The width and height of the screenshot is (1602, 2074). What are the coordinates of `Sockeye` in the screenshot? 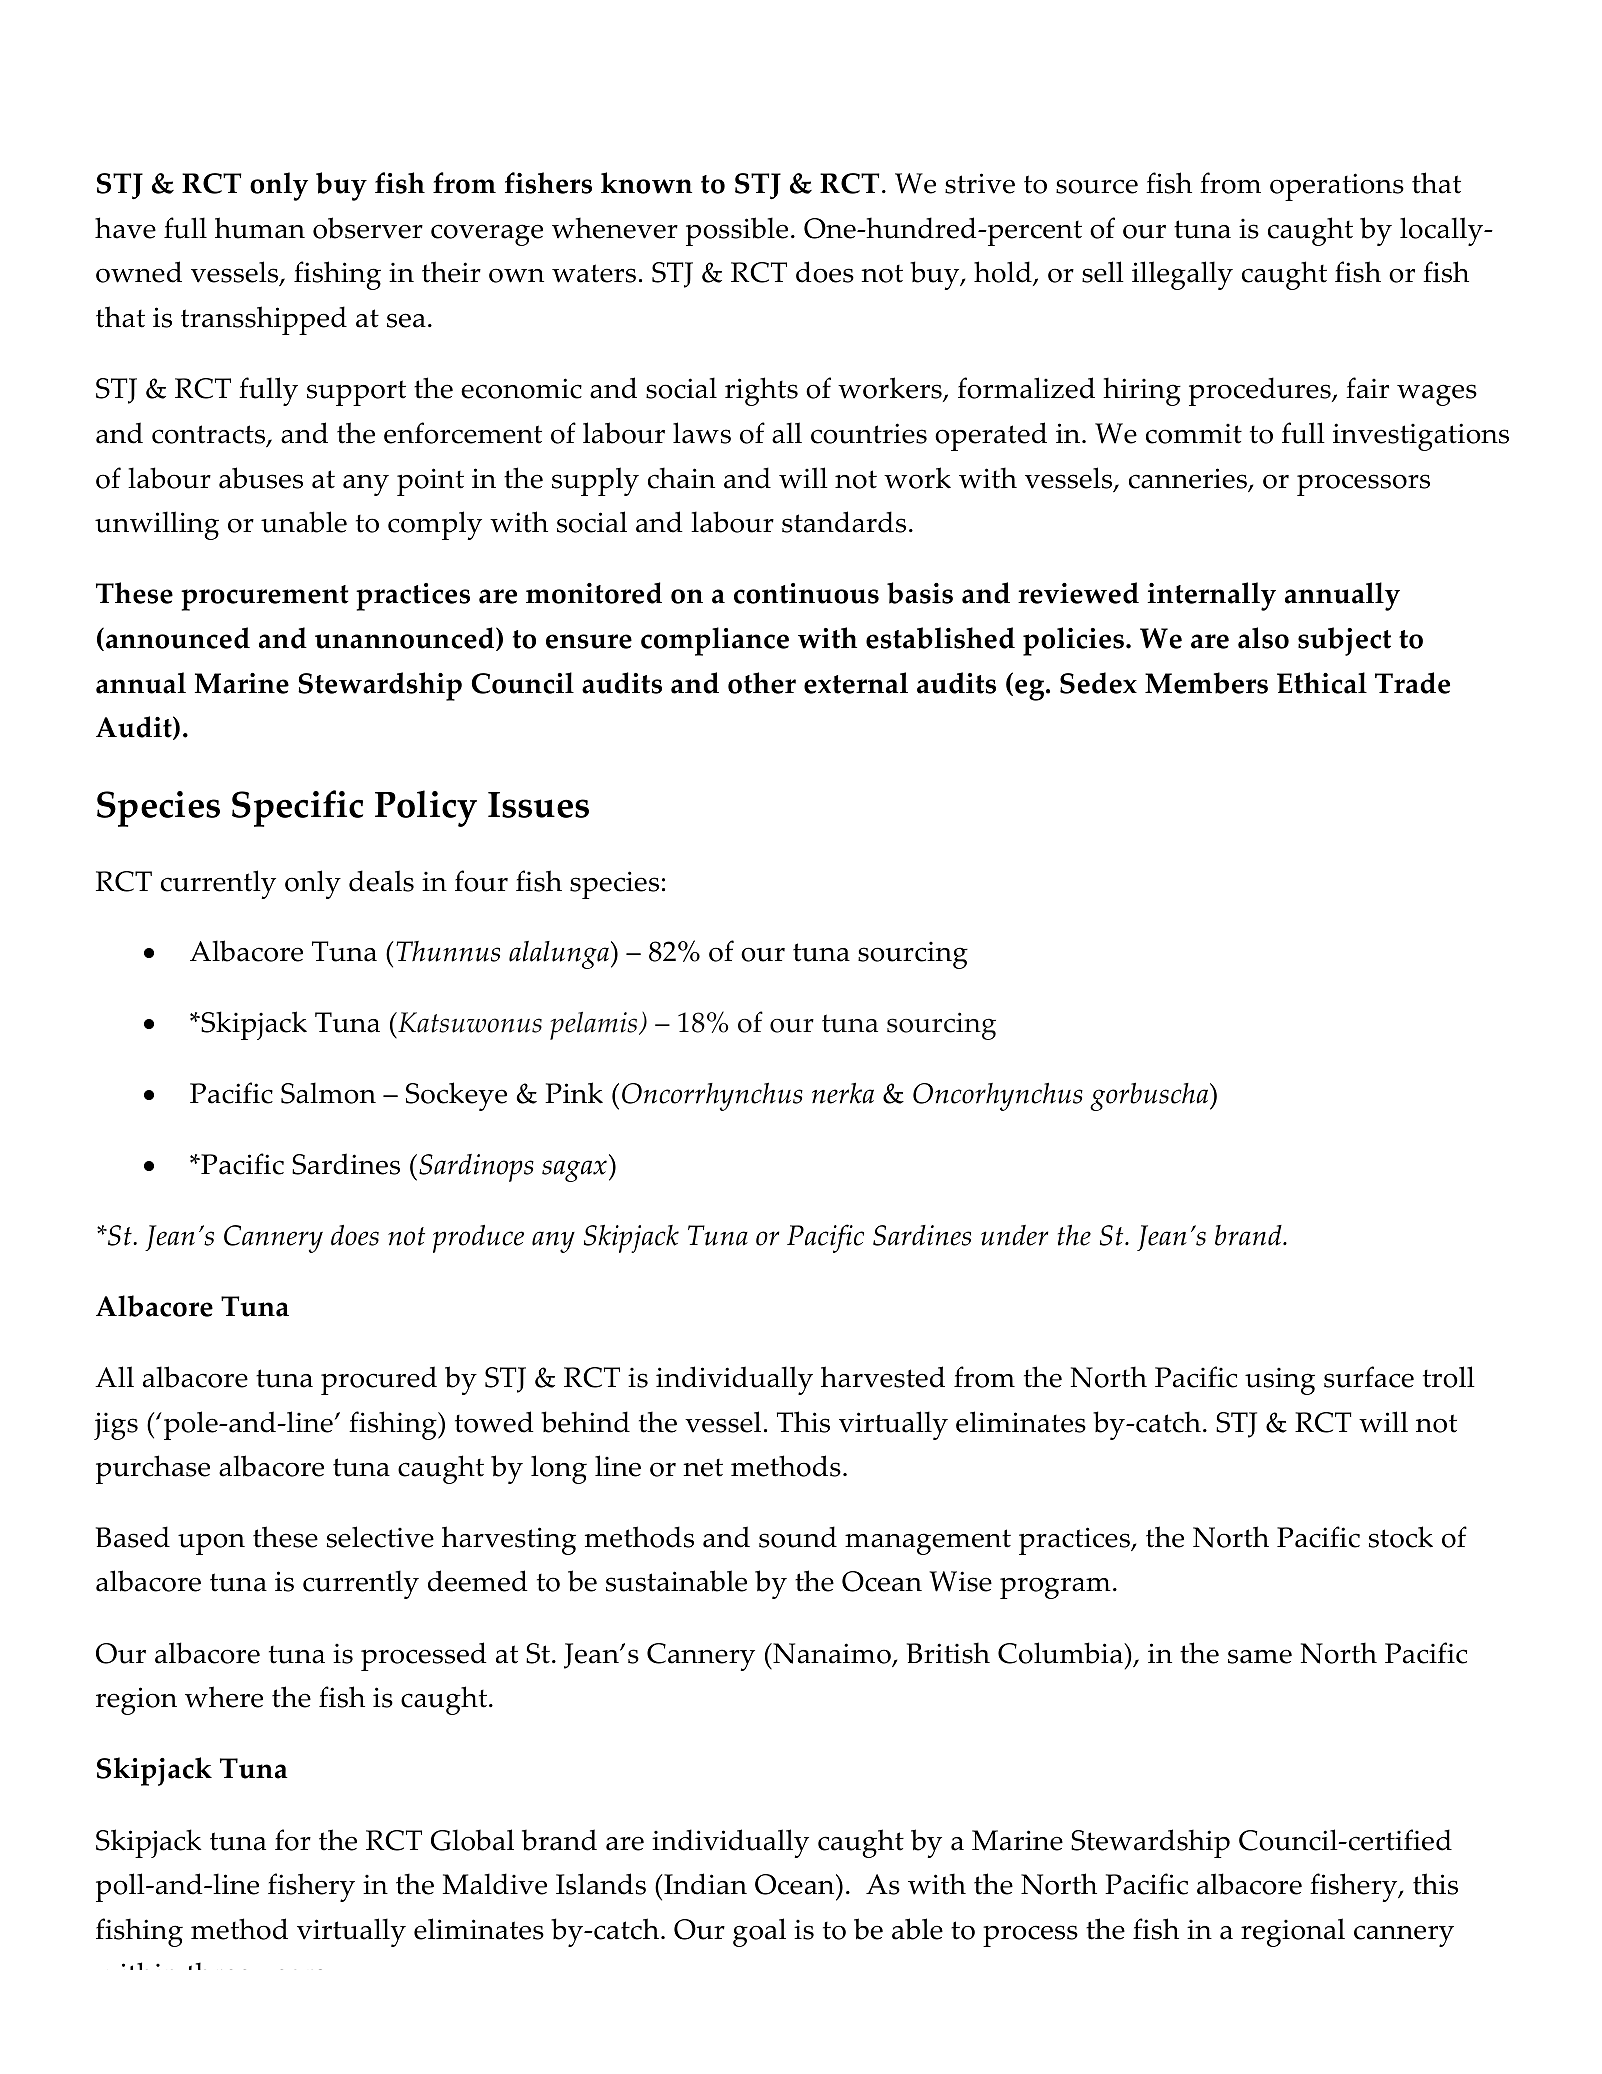 It's located at (456, 1096).
